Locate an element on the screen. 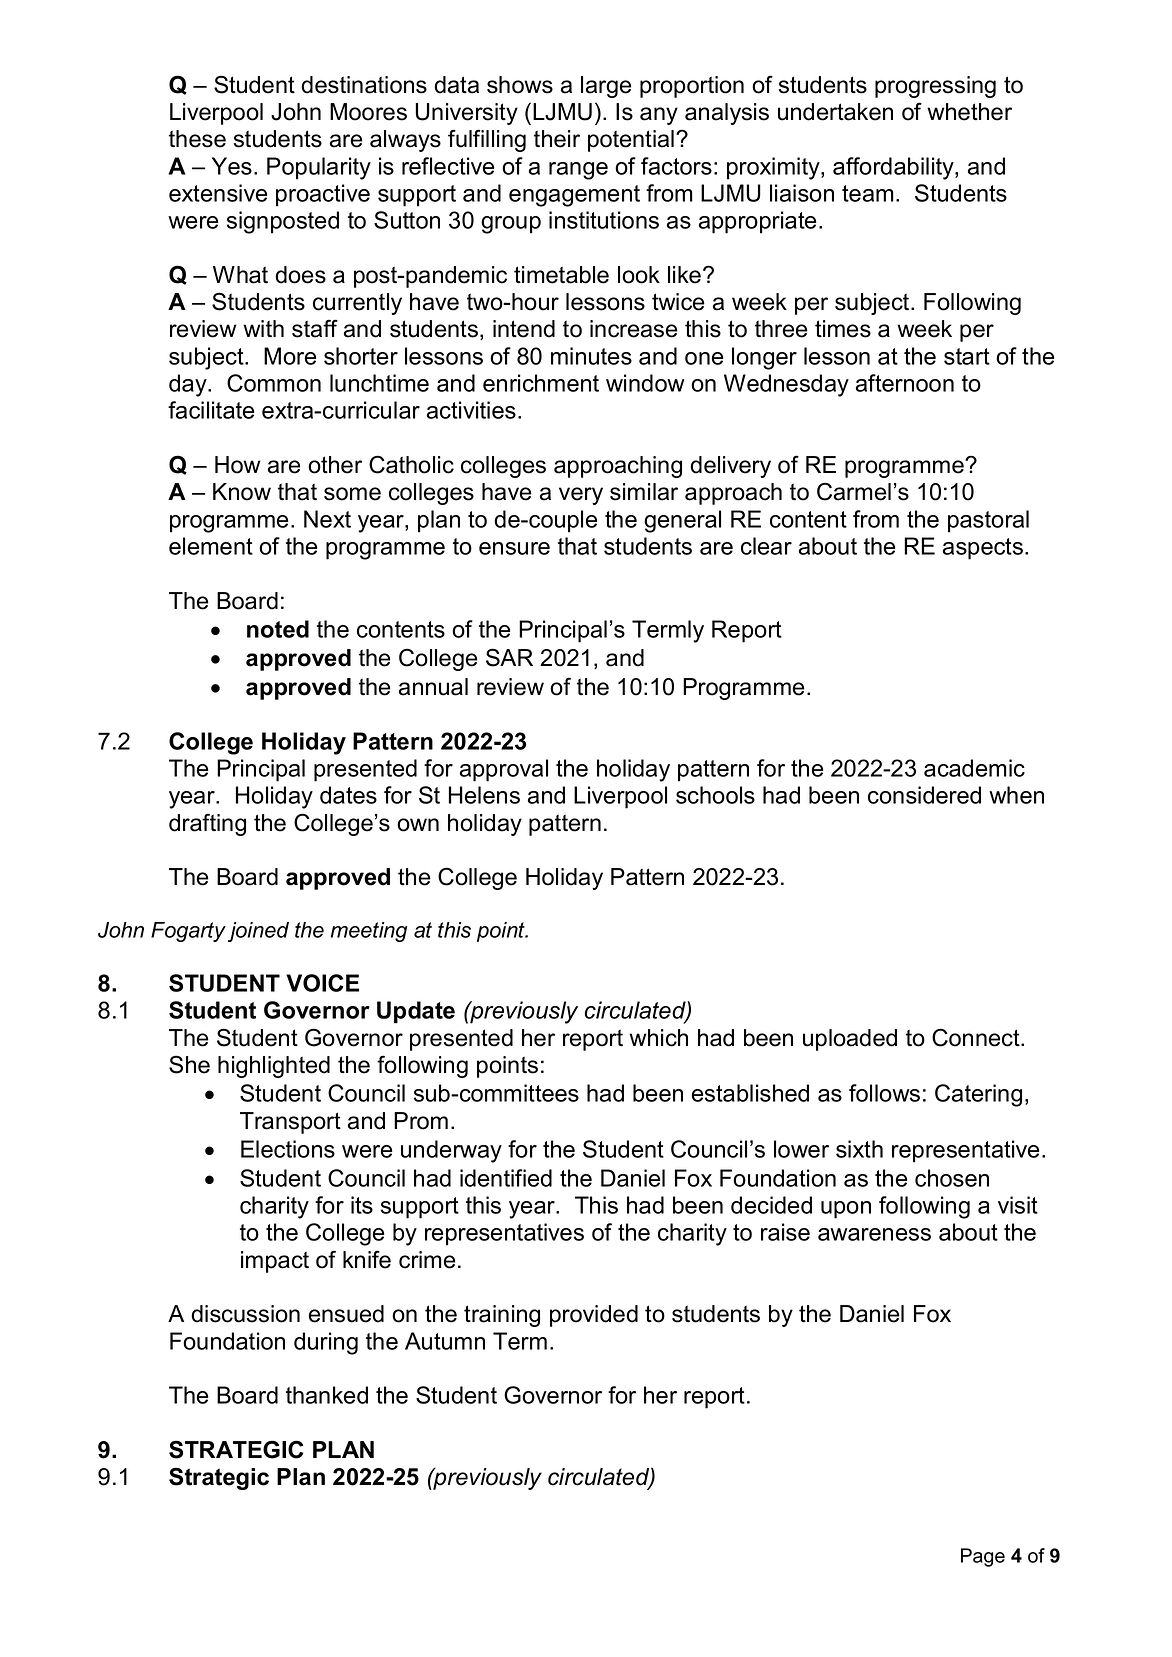  affordability is located at coordinates (894, 168).
